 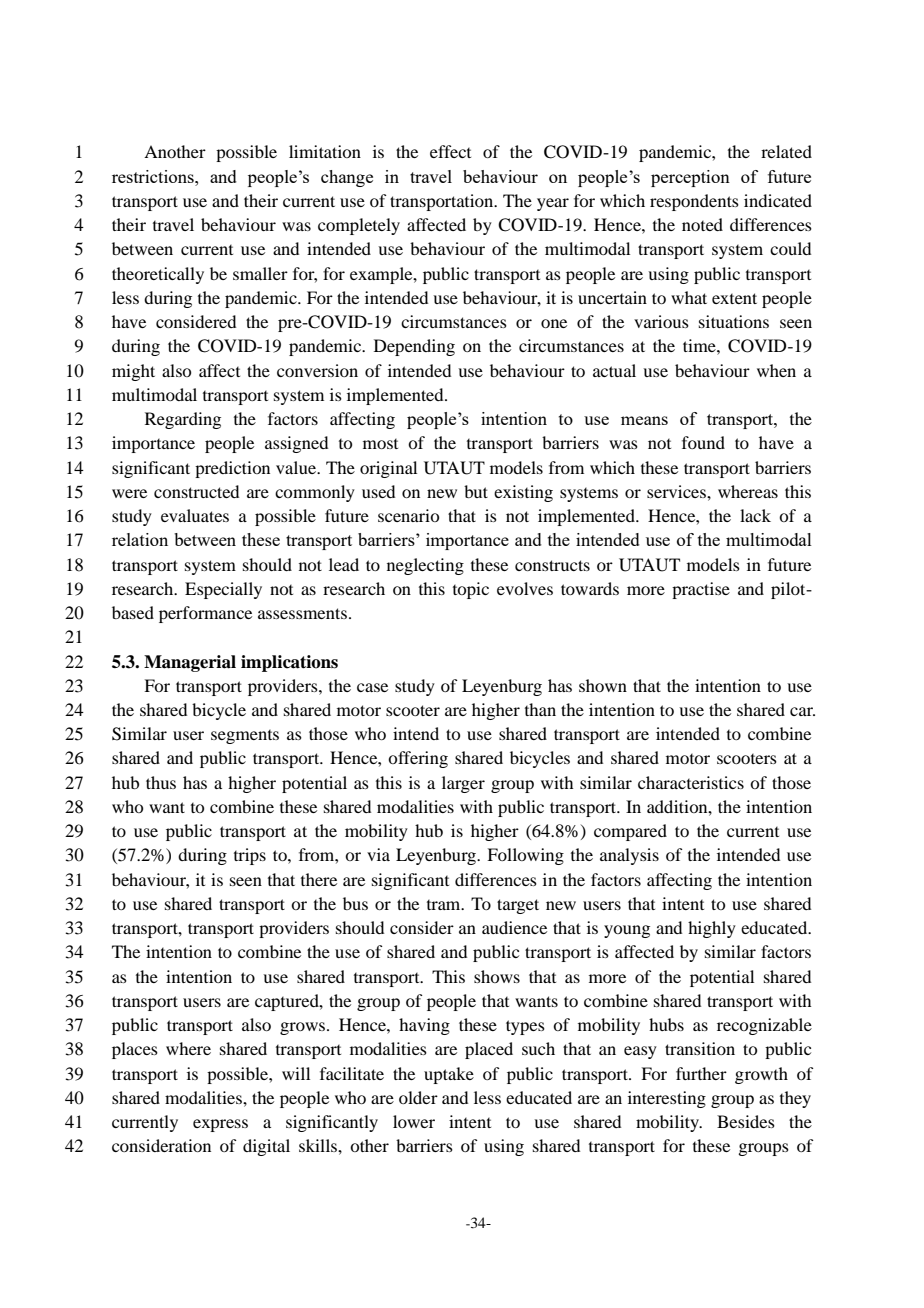 I want to click on Especially, so click(x=223, y=590).
